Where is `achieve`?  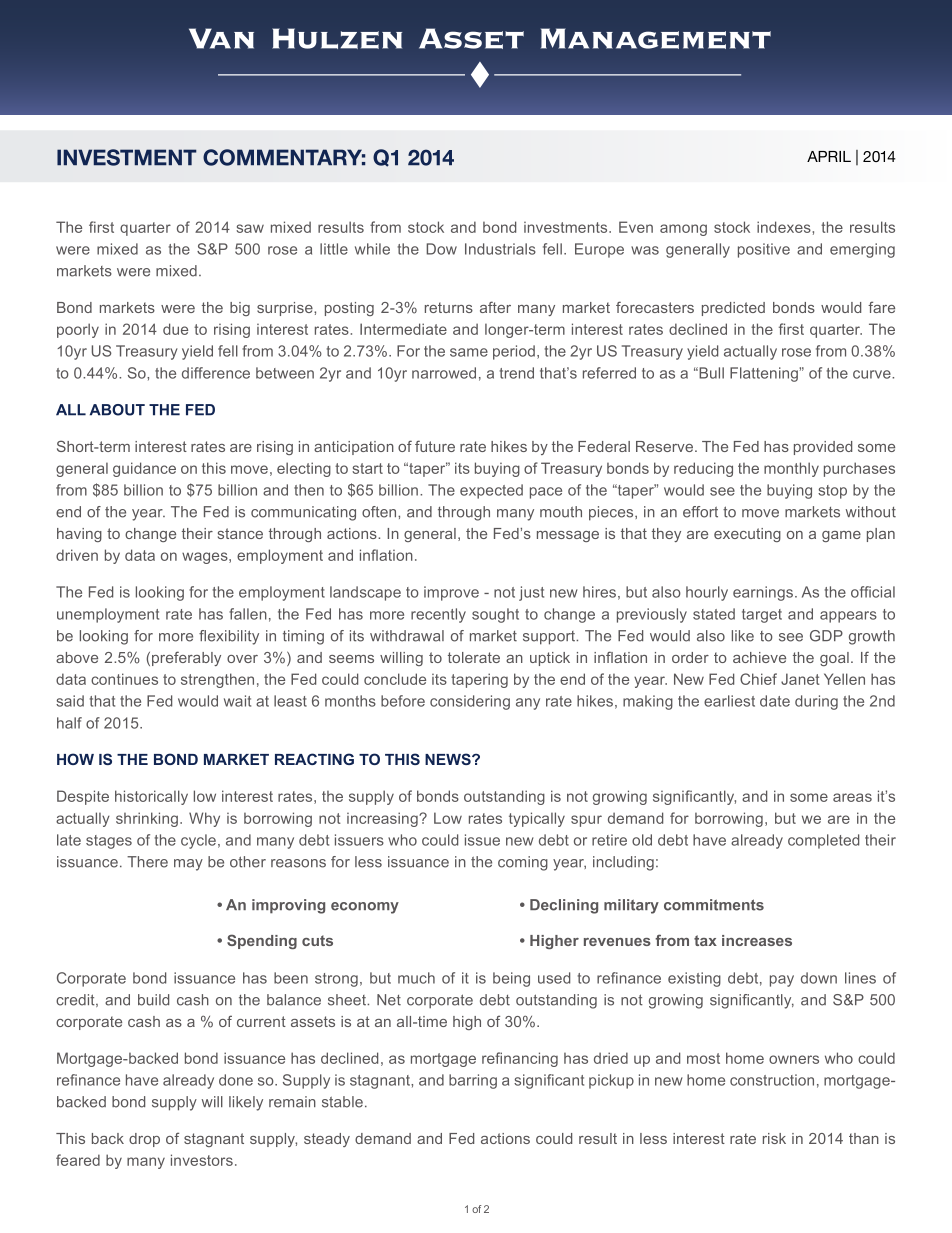
achieve is located at coordinates (759, 657).
